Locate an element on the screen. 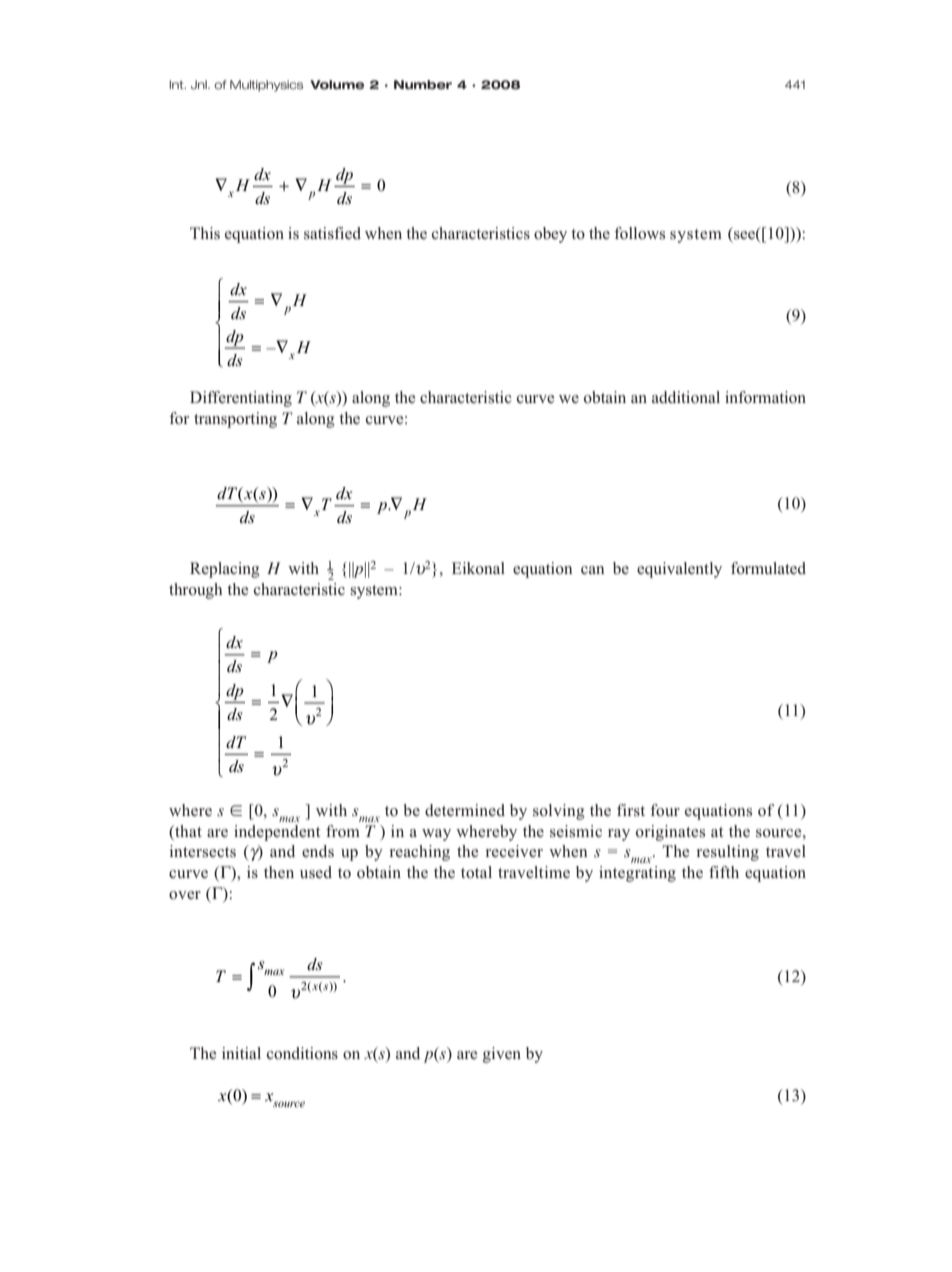  Number is located at coordinates (423, 85).
